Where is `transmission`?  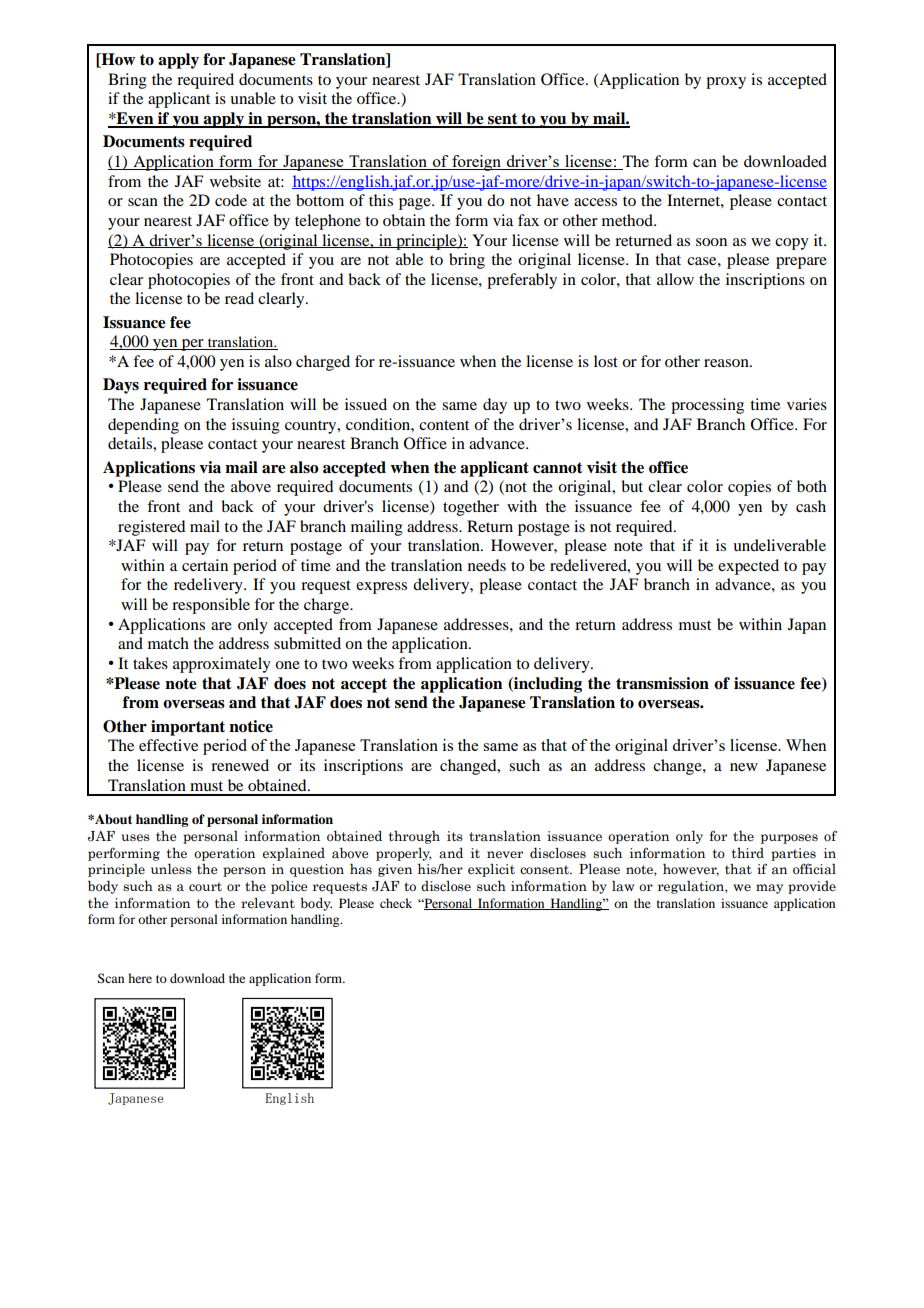
transmission is located at coordinates (662, 683).
